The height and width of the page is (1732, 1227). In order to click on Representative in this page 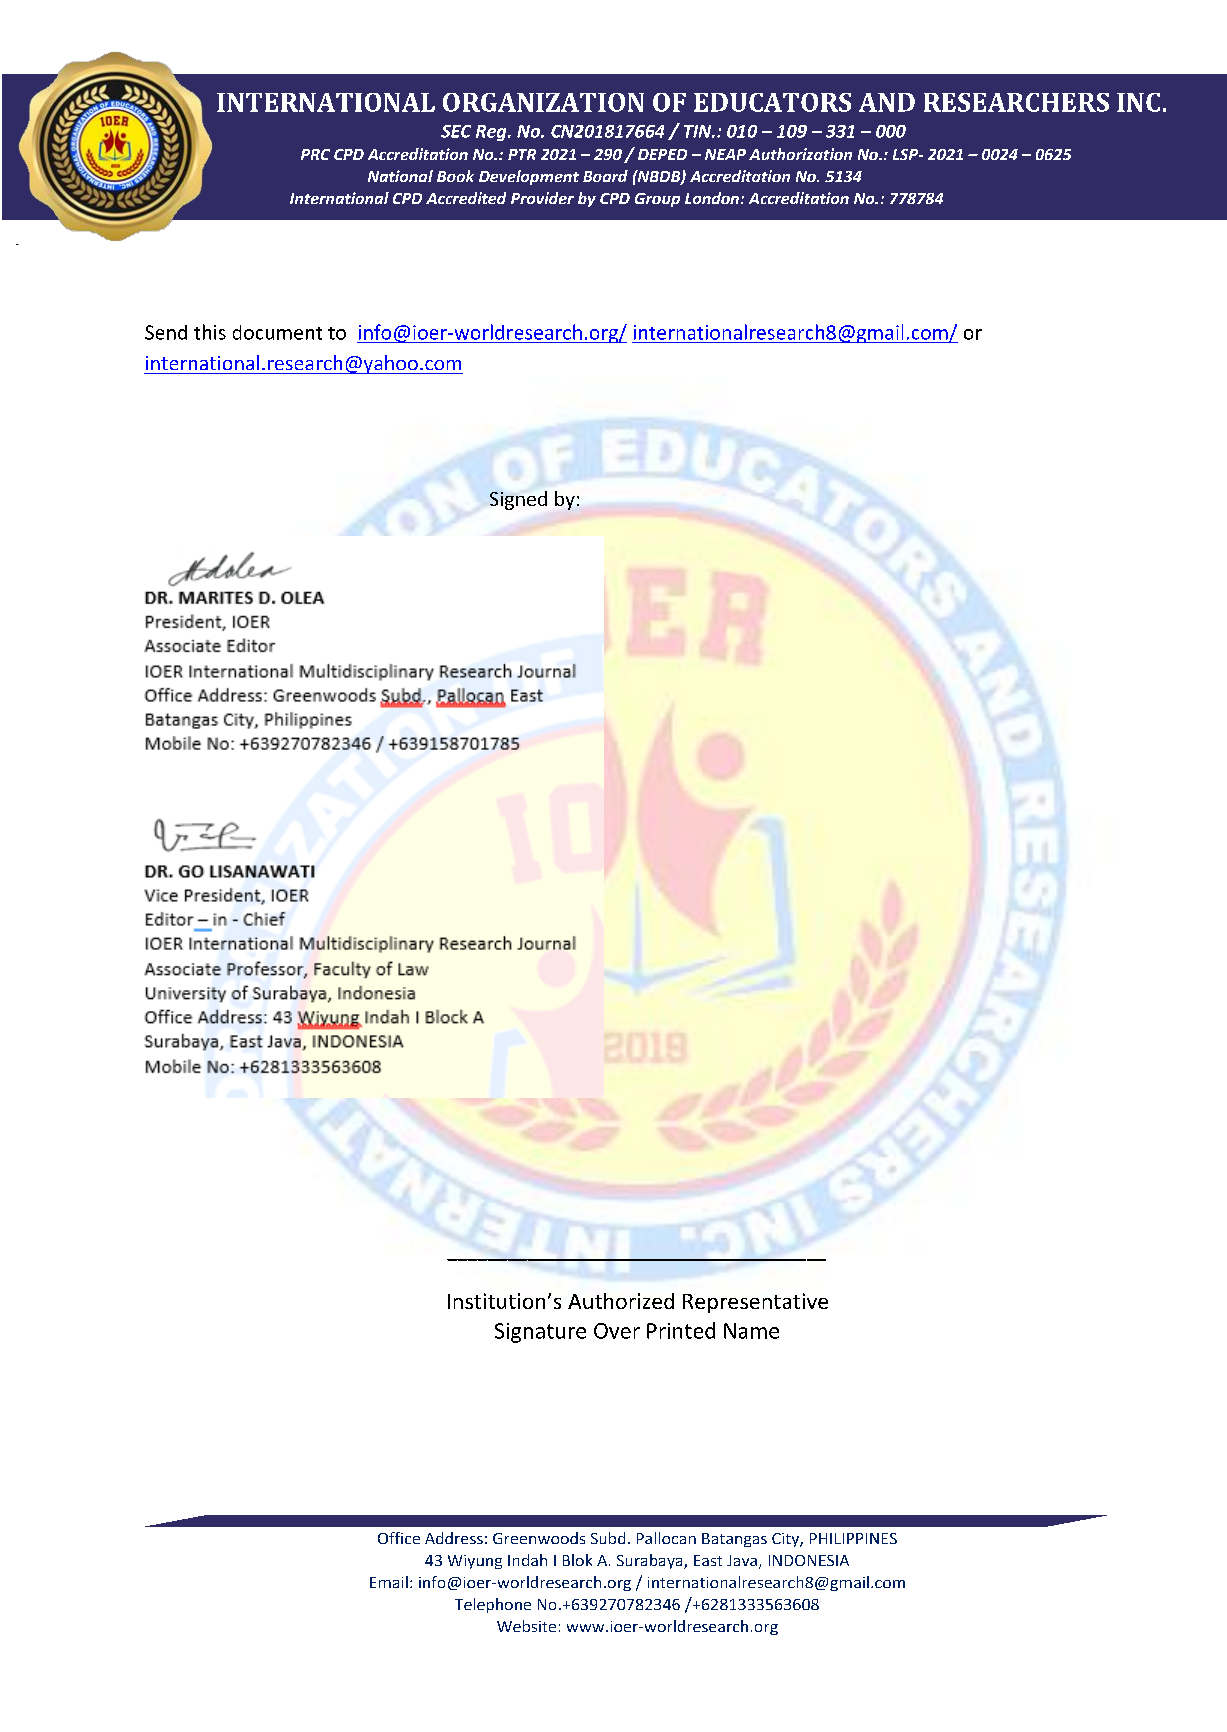, I will do `click(755, 1303)`.
